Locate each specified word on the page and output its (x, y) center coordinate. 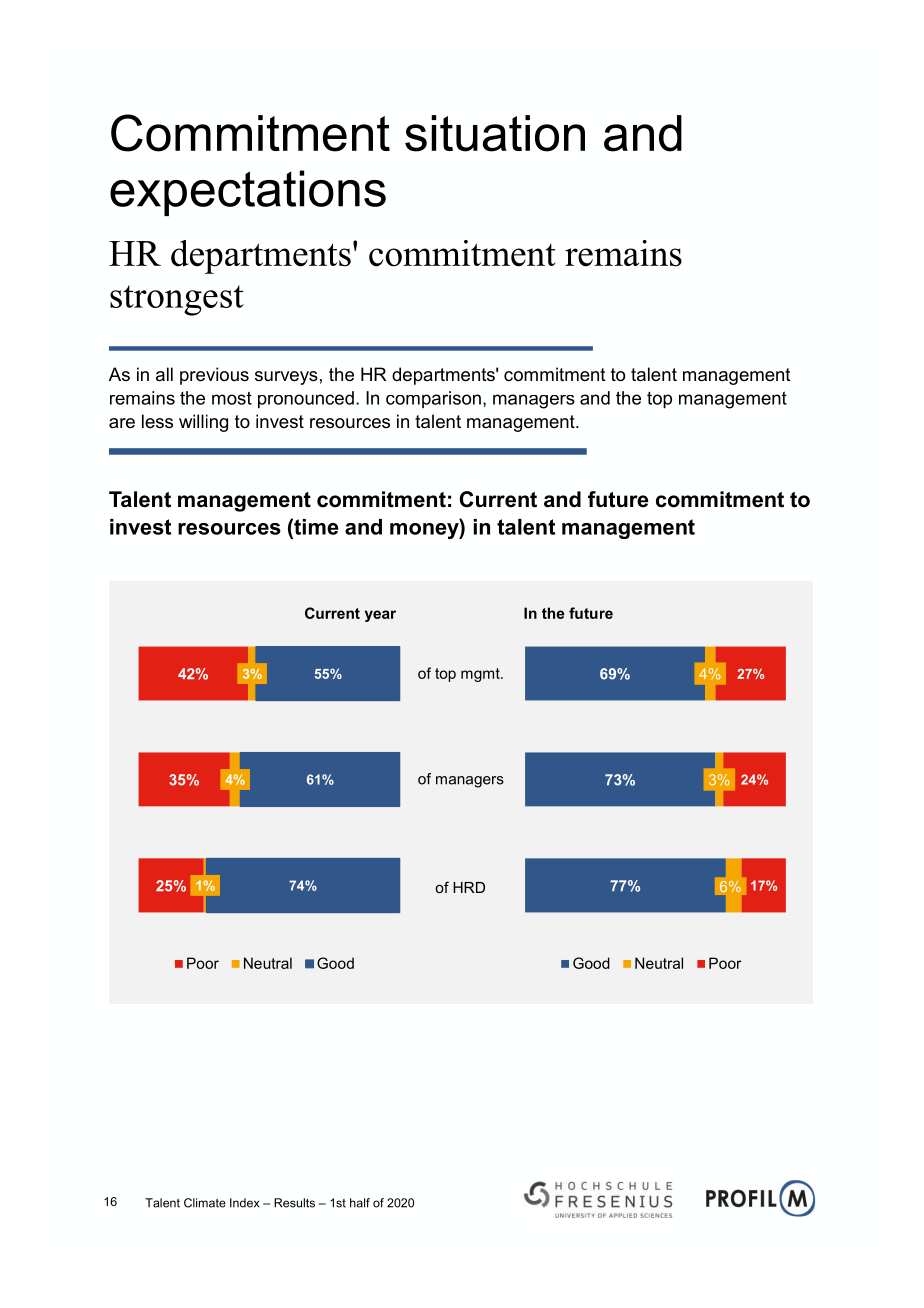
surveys (286, 378)
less (157, 421)
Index (244, 1203)
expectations (248, 193)
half (360, 1203)
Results (294, 1203)
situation (495, 133)
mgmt (481, 675)
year (380, 616)
